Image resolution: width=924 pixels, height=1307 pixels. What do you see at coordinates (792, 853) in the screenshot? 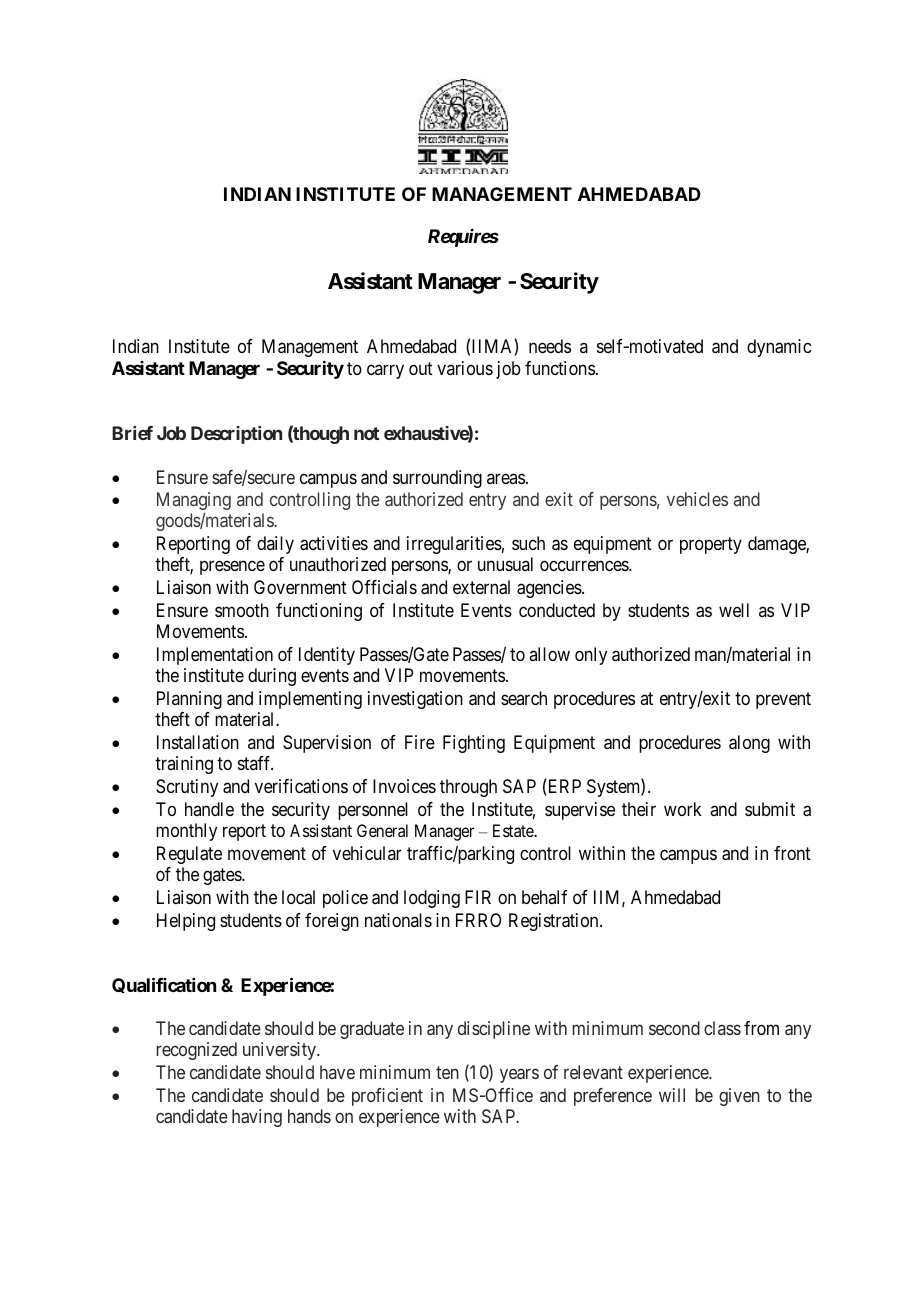
I see `front` at bounding box center [792, 853].
